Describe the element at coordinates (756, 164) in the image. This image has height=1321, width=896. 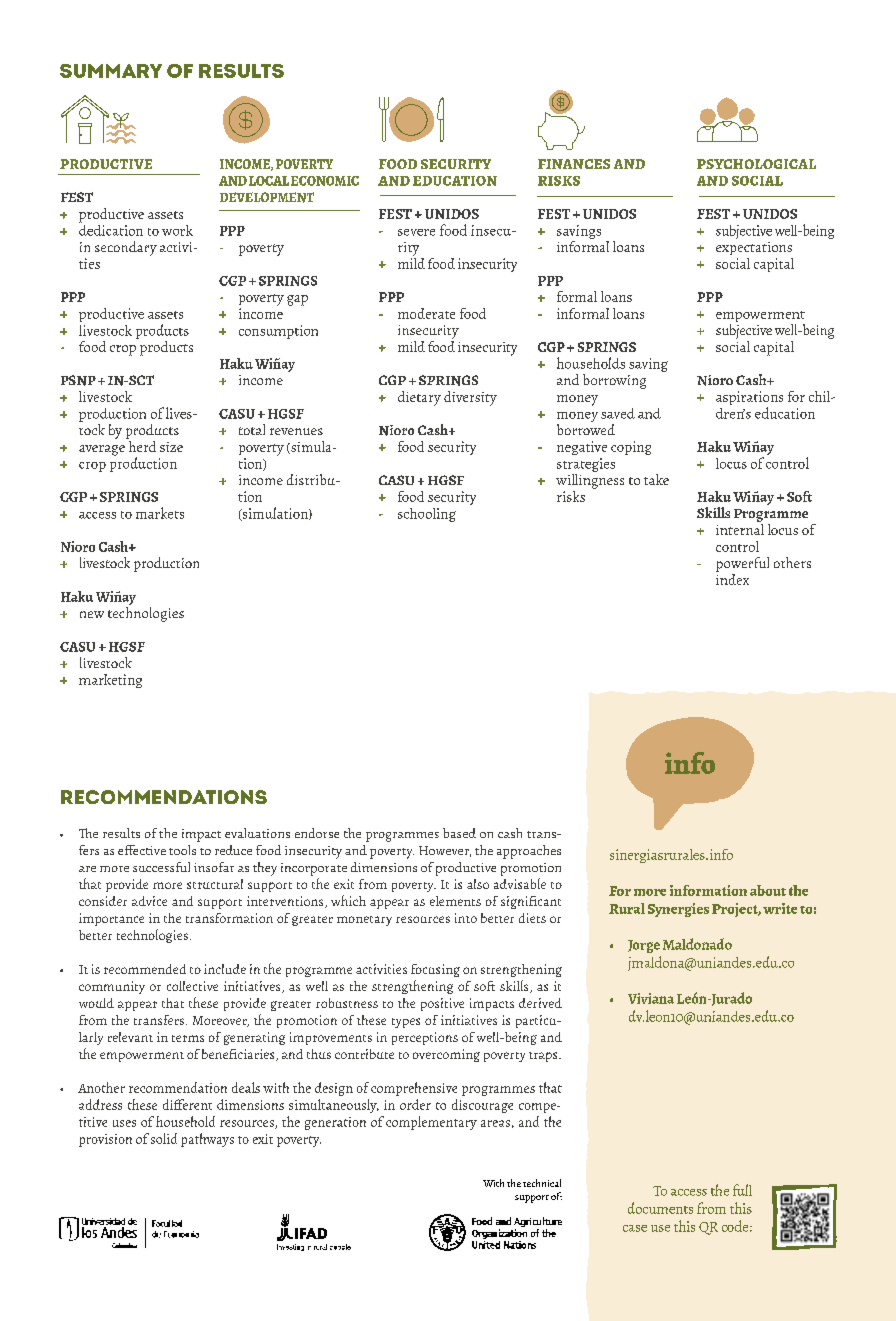
I see `PSYCHOLOGICAL` at that location.
